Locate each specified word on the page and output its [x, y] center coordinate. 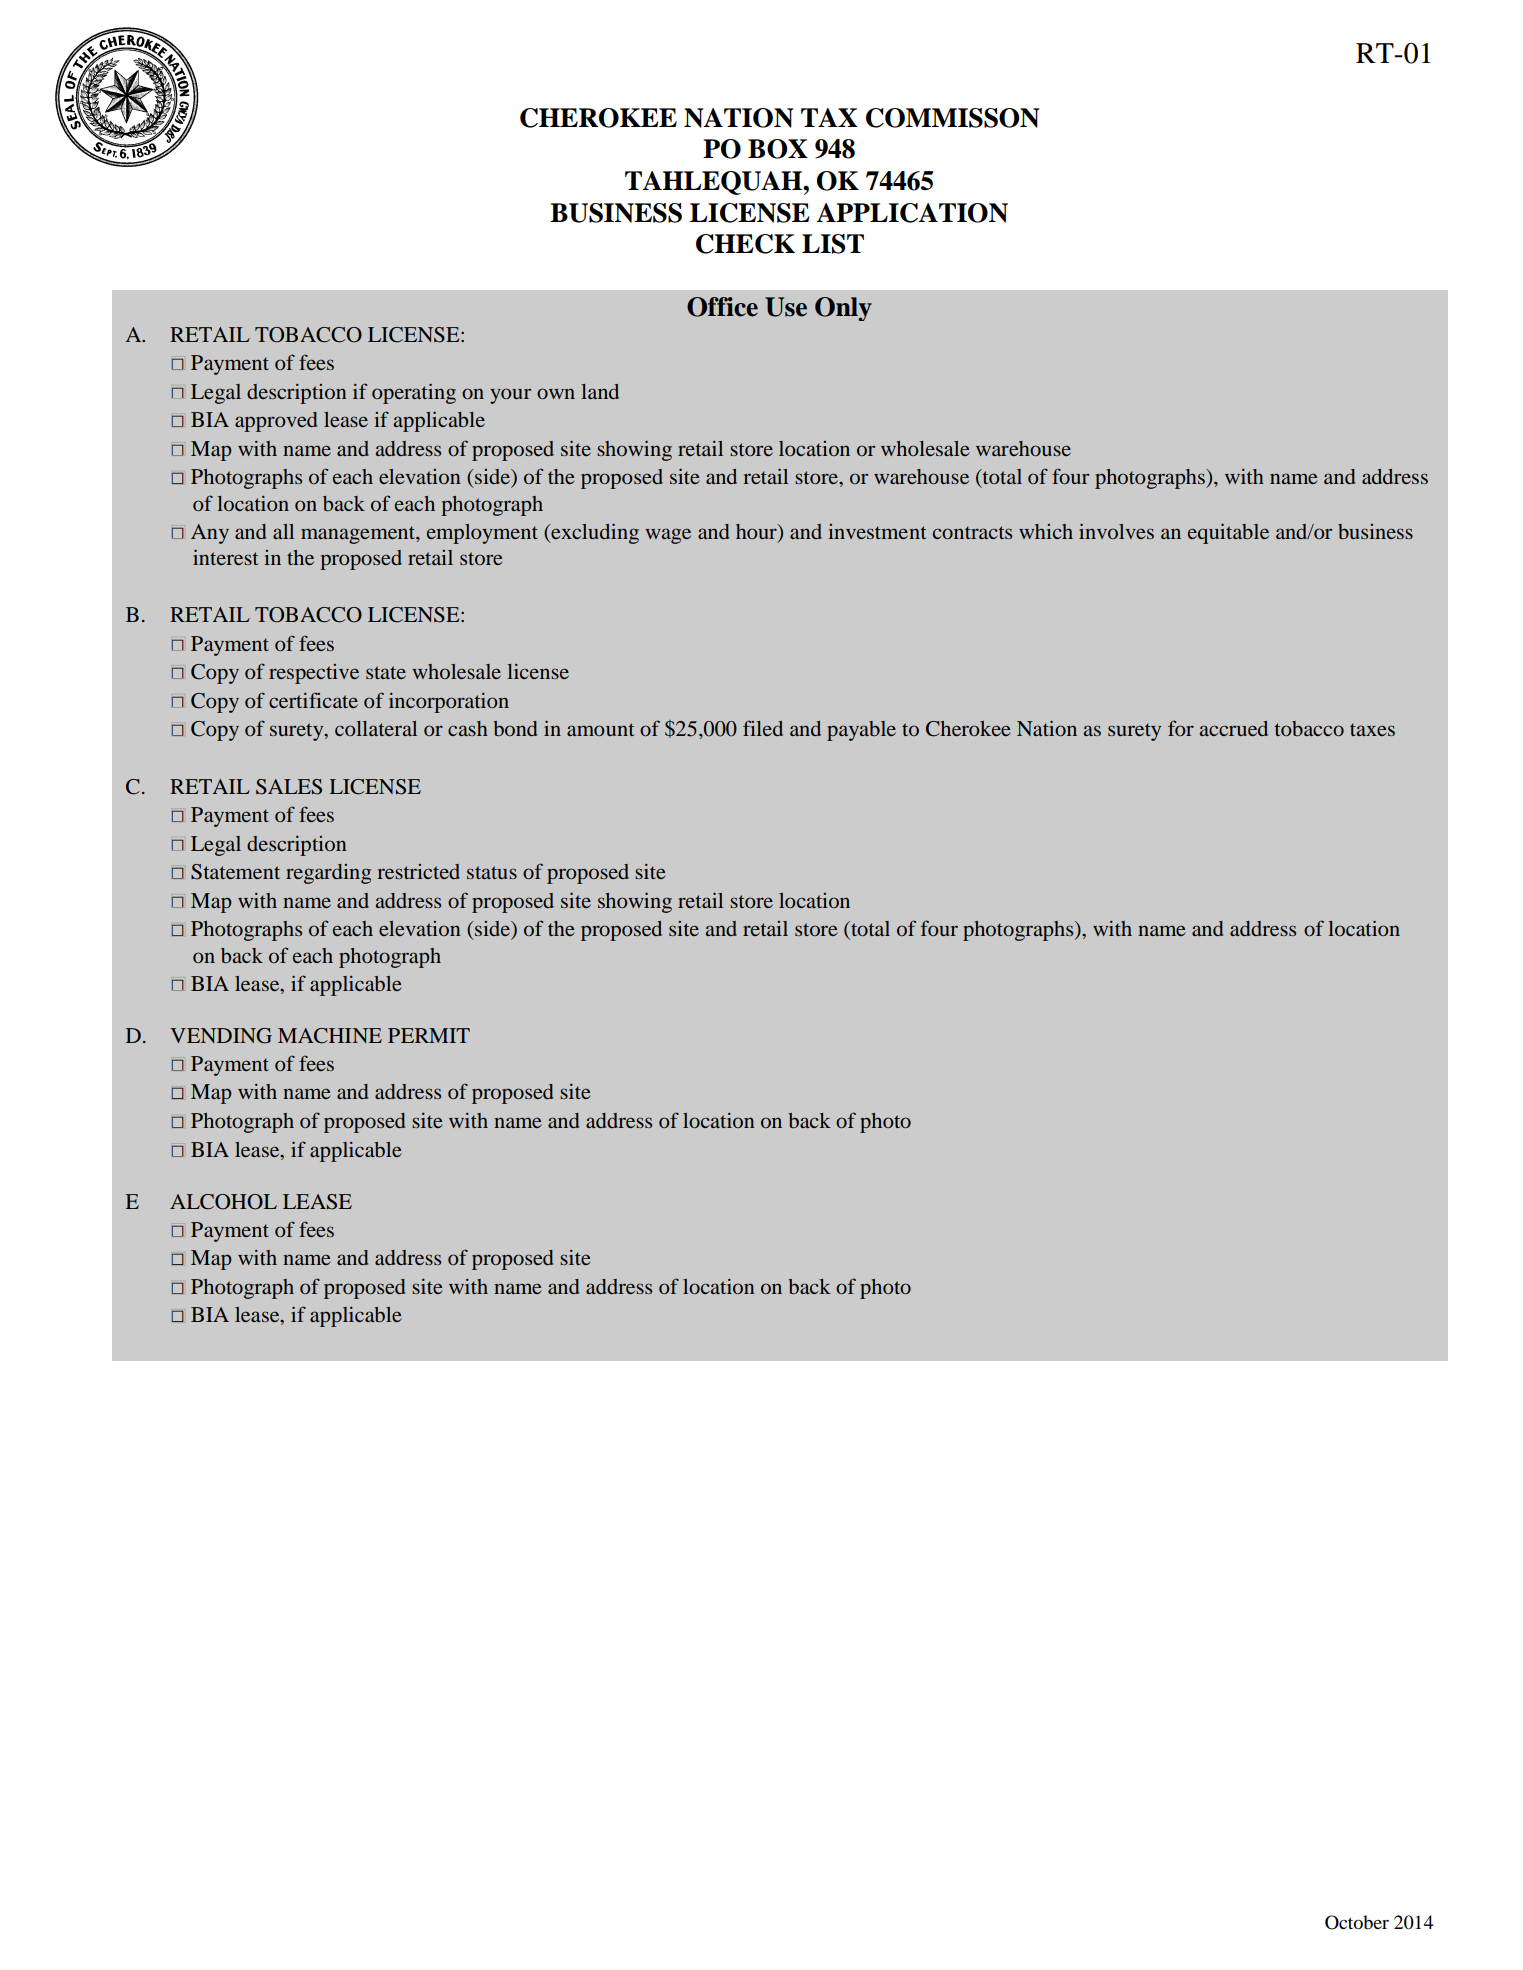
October [1357, 1922]
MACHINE [330, 1036]
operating [414, 394]
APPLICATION [912, 213]
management [359, 535]
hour [757, 531]
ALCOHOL [223, 1202]
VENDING [221, 1036]
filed [763, 728]
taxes [1372, 729]
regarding [328, 874]
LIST [833, 244]
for [1181, 728]
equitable [1228, 534]
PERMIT [429, 1035]
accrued [1234, 728]
